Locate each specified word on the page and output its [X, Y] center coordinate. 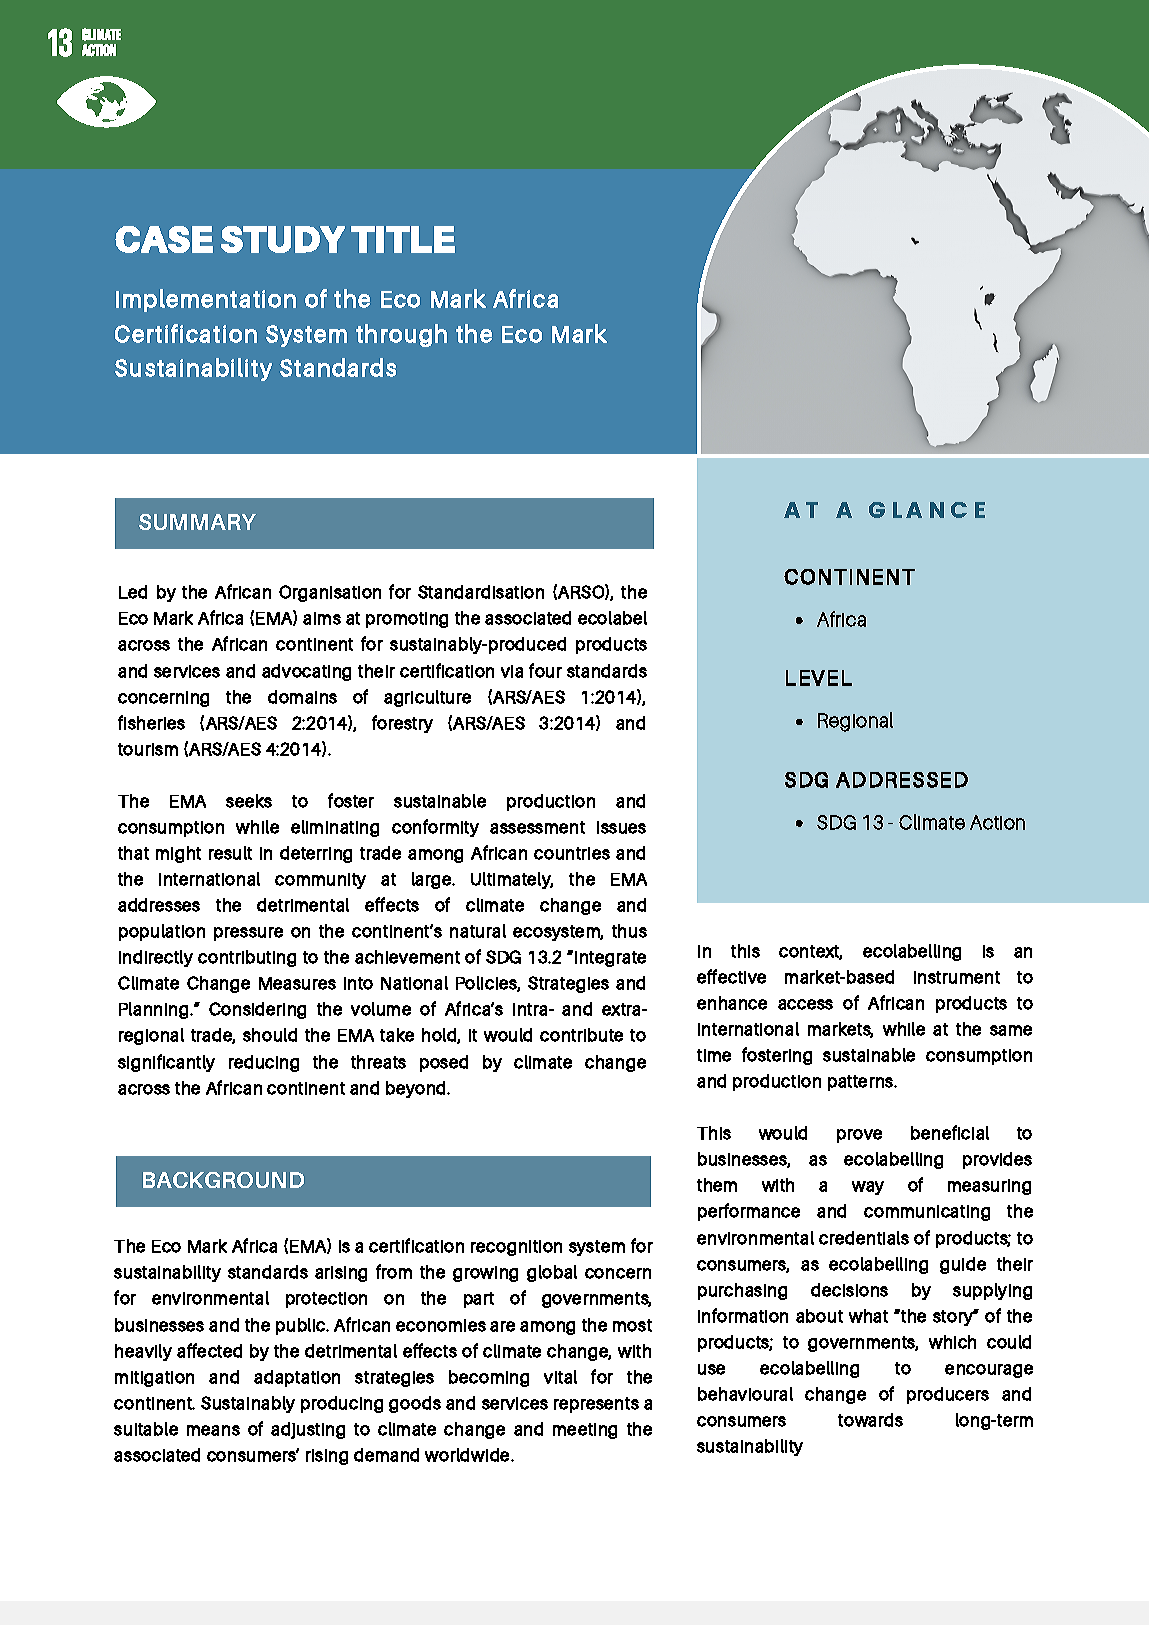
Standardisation [481, 592]
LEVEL [819, 678]
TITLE [403, 239]
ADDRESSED [902, 780]
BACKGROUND [223, 1180]
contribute [581, 1035]
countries [572, 853]
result [230, 853]
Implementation [206, 300]
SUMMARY [197, 522]
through [401, 335]
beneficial [950, 1132]
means [213, 1430]
